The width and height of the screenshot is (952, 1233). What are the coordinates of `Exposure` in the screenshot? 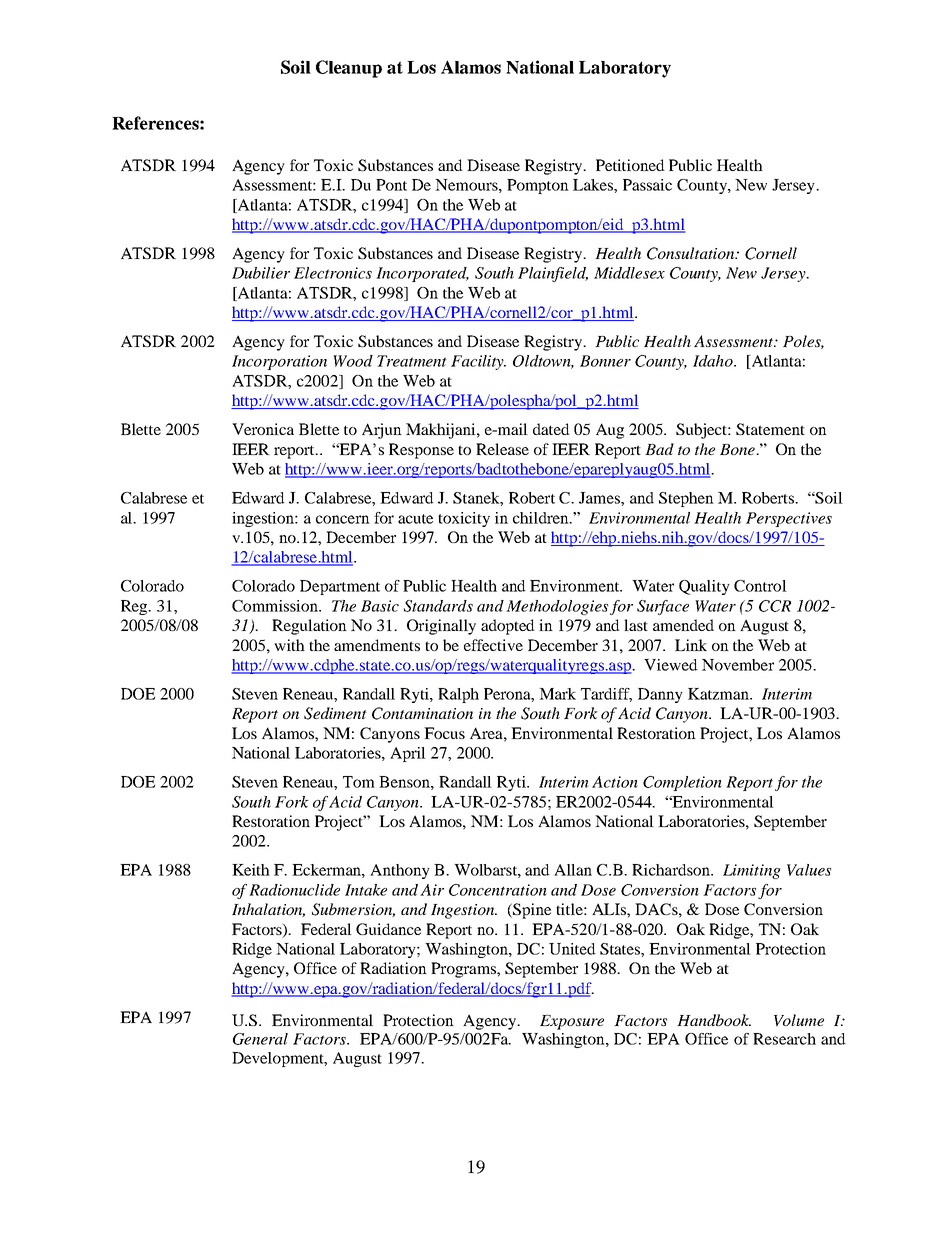 It's located at (572, 1022).
